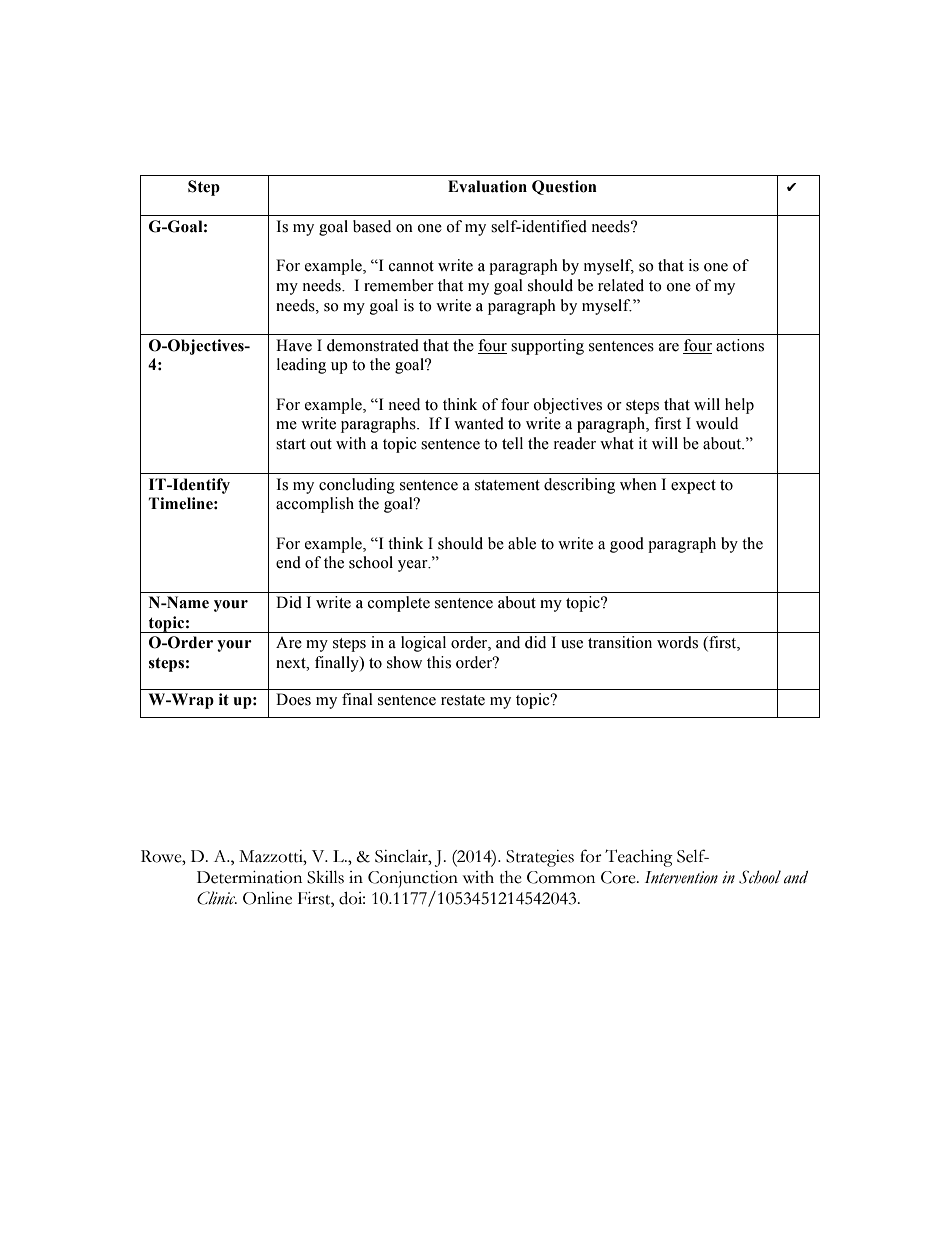  Describe the element at coordinates (291, 444) in the screenshot. I see `start` at that location.
